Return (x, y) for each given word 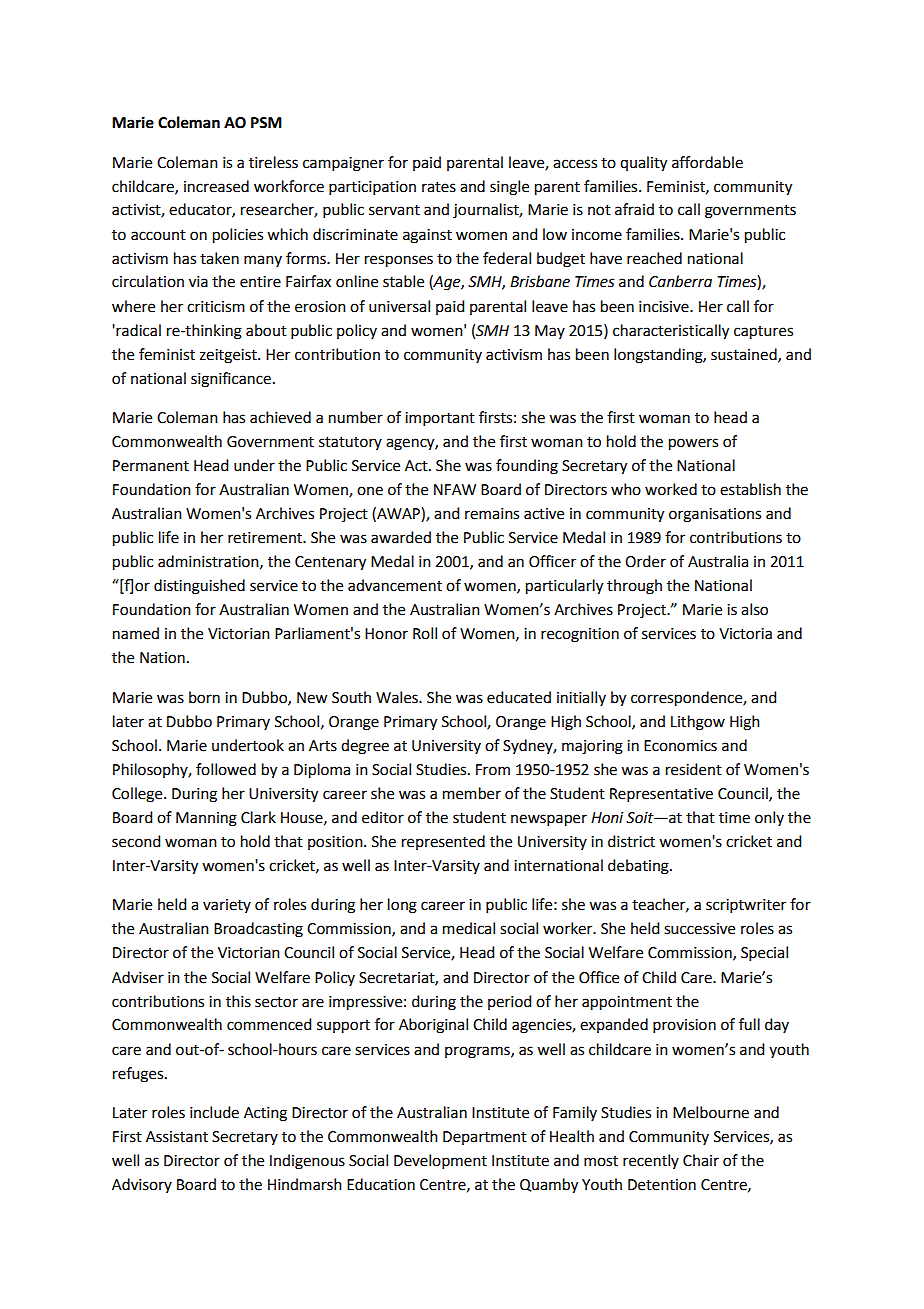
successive (699, 929)
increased (216, 186)
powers (693, 444)
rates (439, 187)
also (754, 609)
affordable (707, 162)
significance (231, 380)
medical (469, 928)
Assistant (177, 1137)
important (440, 419)
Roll (425, 633)
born (204, 697)
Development (440, 1161)
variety (227, 906)
